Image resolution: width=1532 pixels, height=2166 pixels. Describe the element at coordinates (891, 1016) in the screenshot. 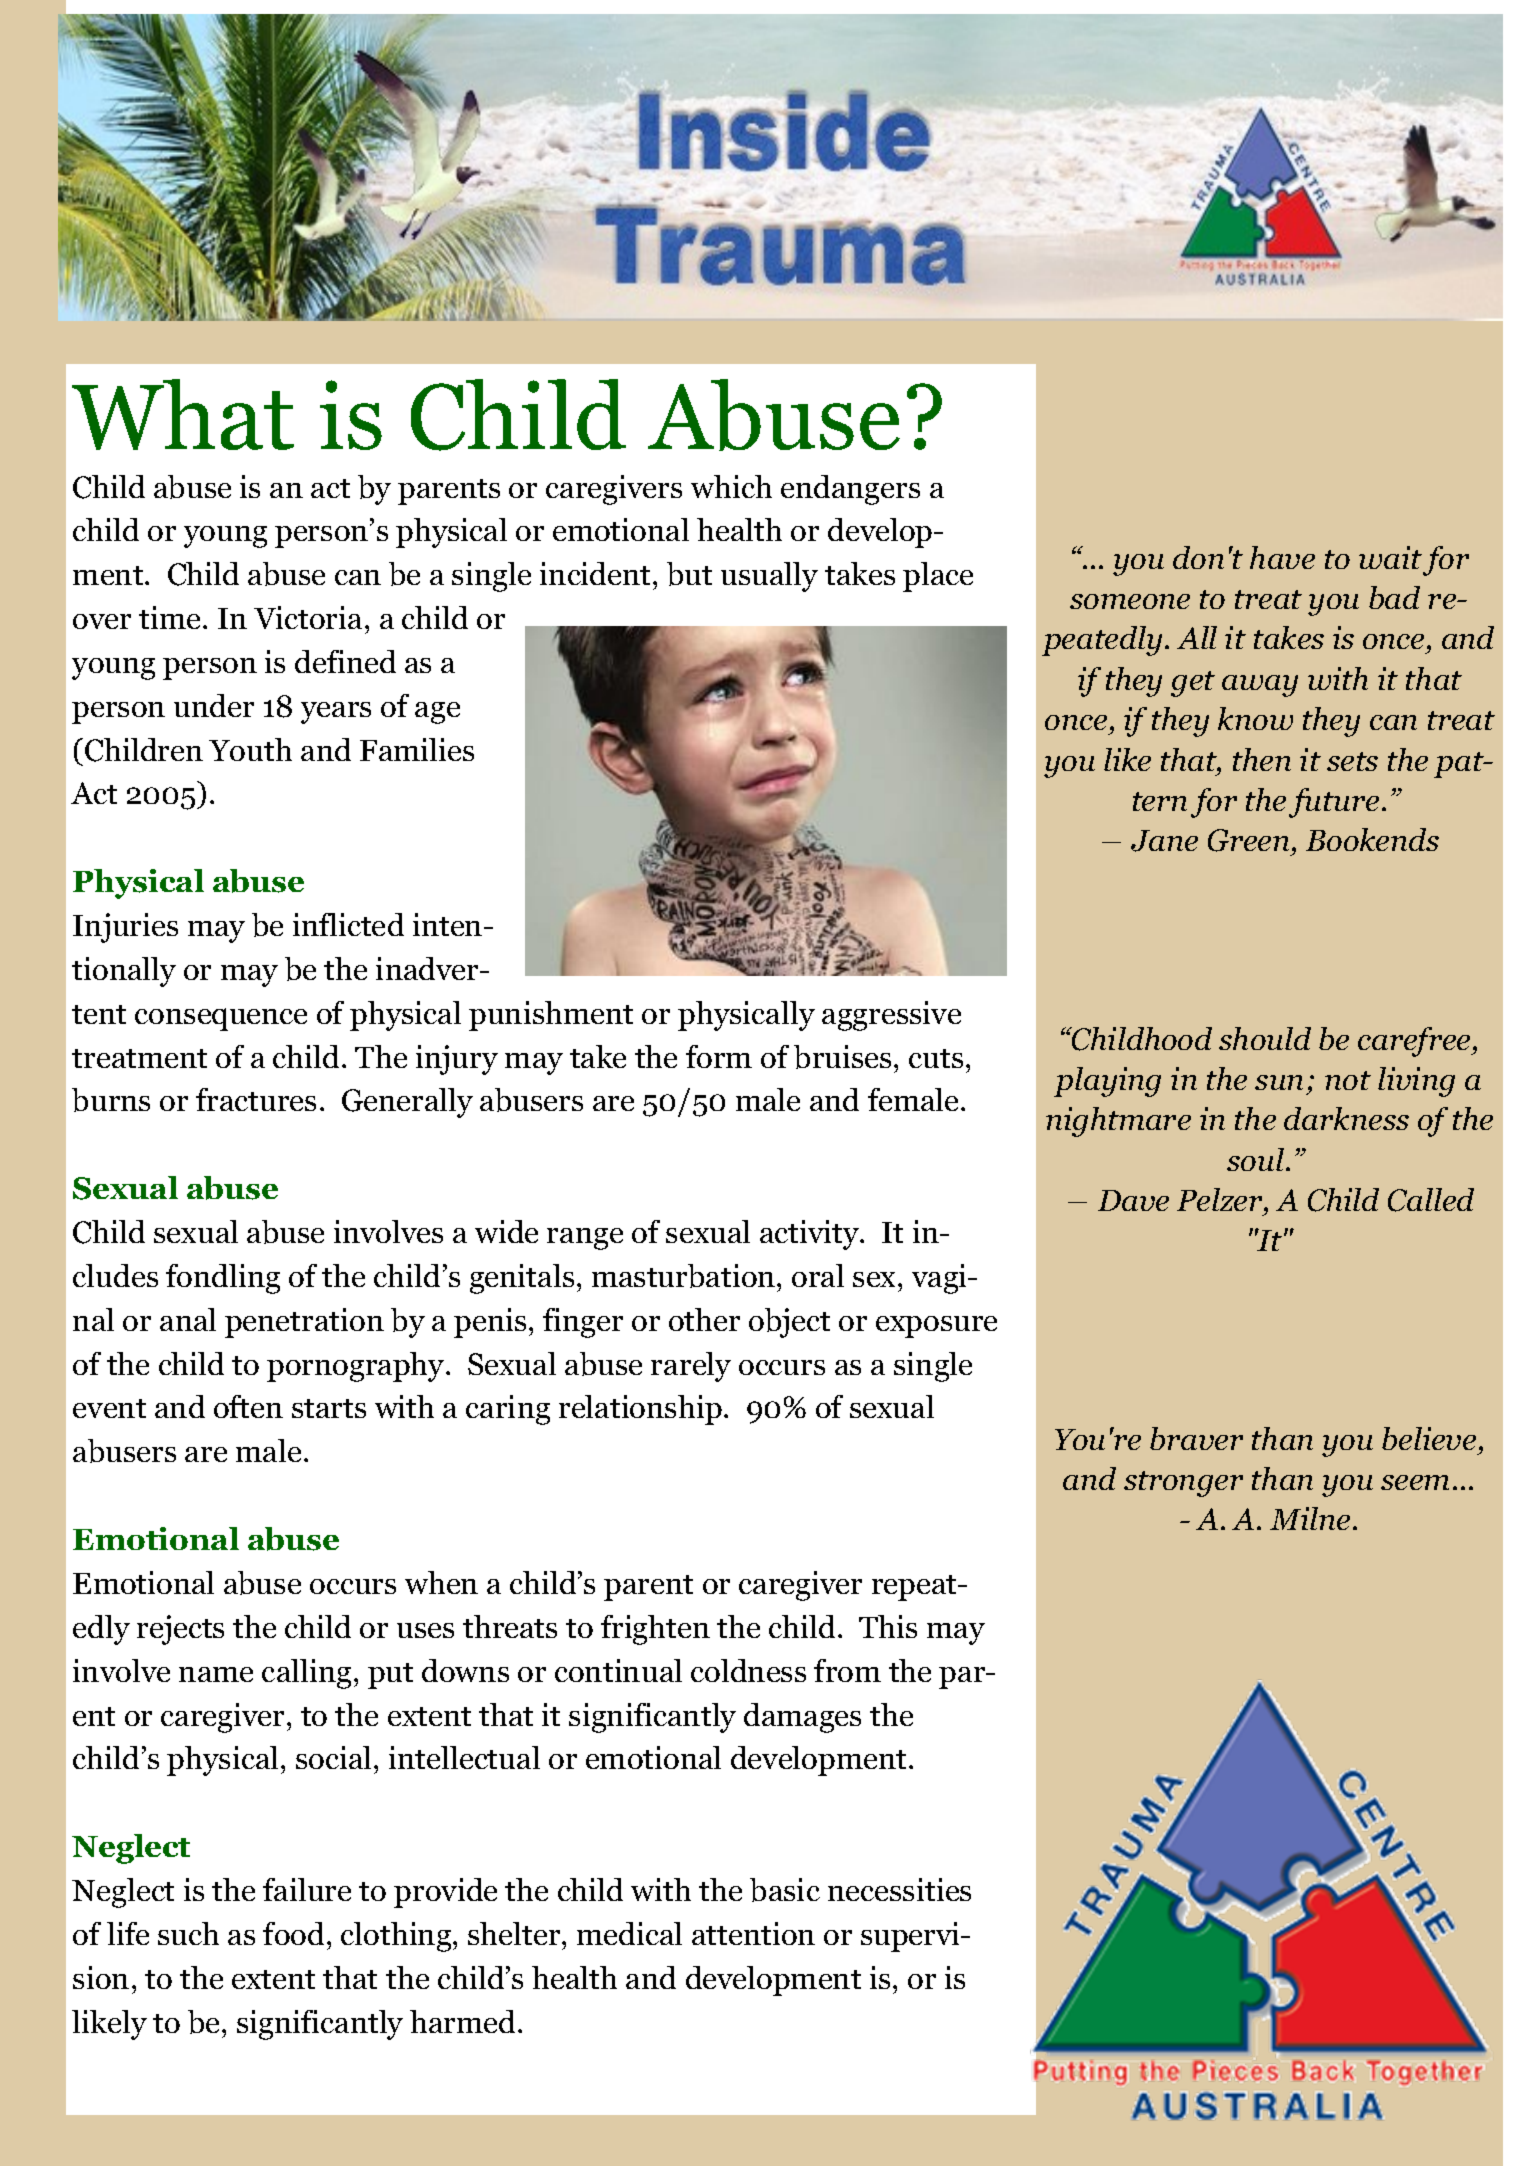

I see `aggressive` at that location.
